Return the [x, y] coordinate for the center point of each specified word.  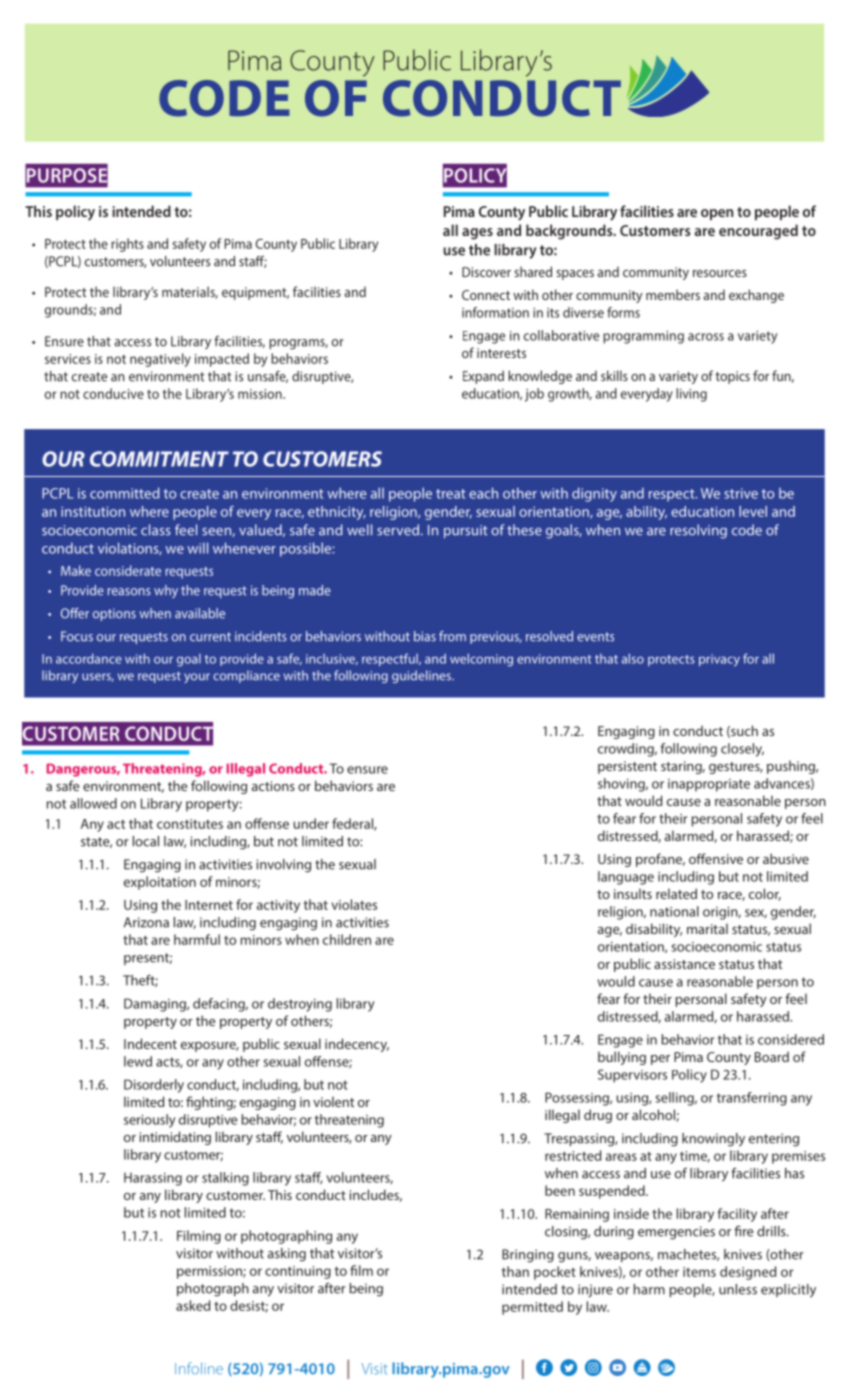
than [515, 1271]
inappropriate [709, 785]
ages [477, 234]
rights [127, 245]
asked [193, 1305]
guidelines [422, 676]
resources [720, 273]
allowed [93, 803]
